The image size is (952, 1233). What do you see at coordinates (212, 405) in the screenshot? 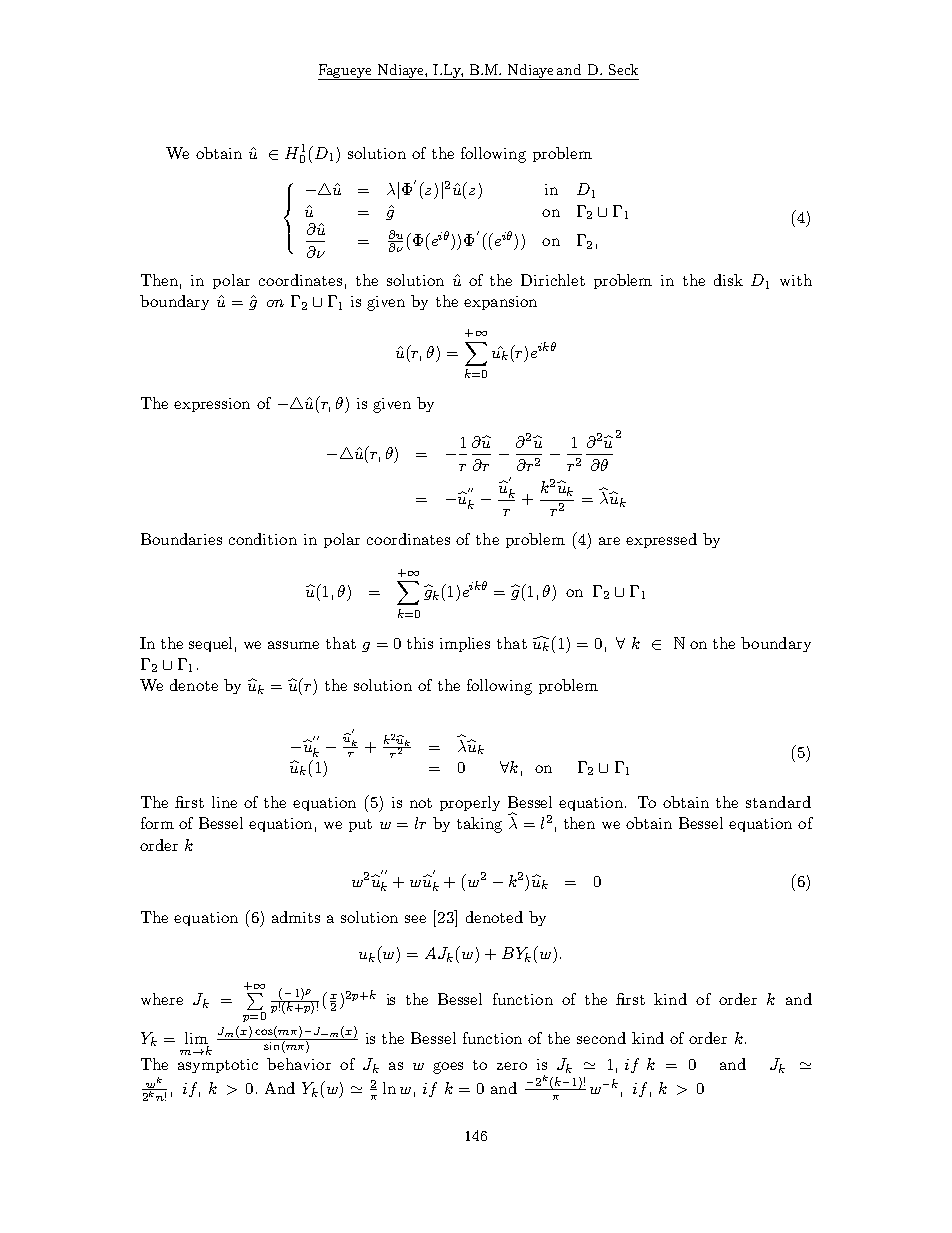
I see `expression` at bounding box center [212, 405].
